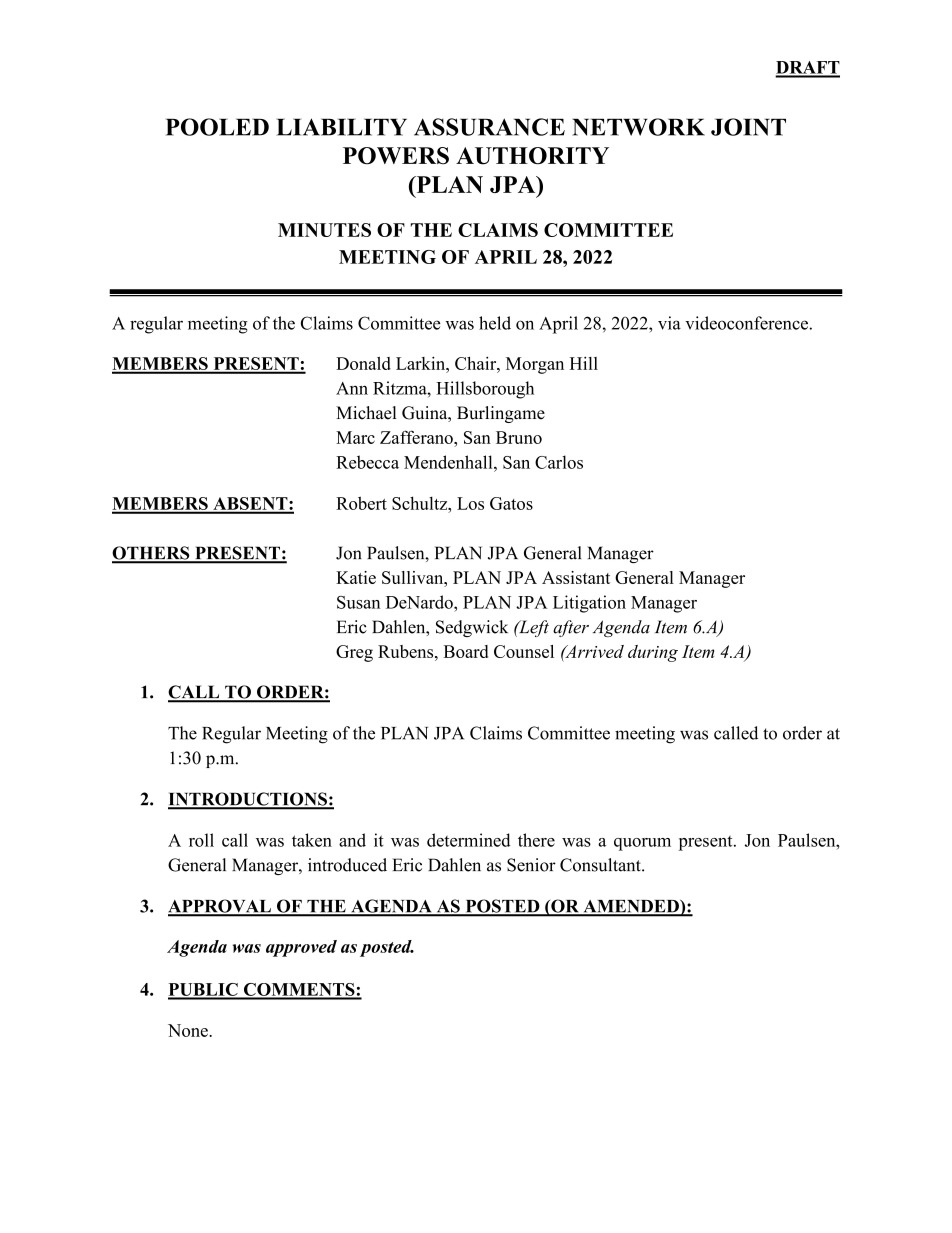 This page has height=1233, width=952. What do you see at coordinates (559, 462) in the page?
I see `Carlos` at bounding box center [559, 462].
